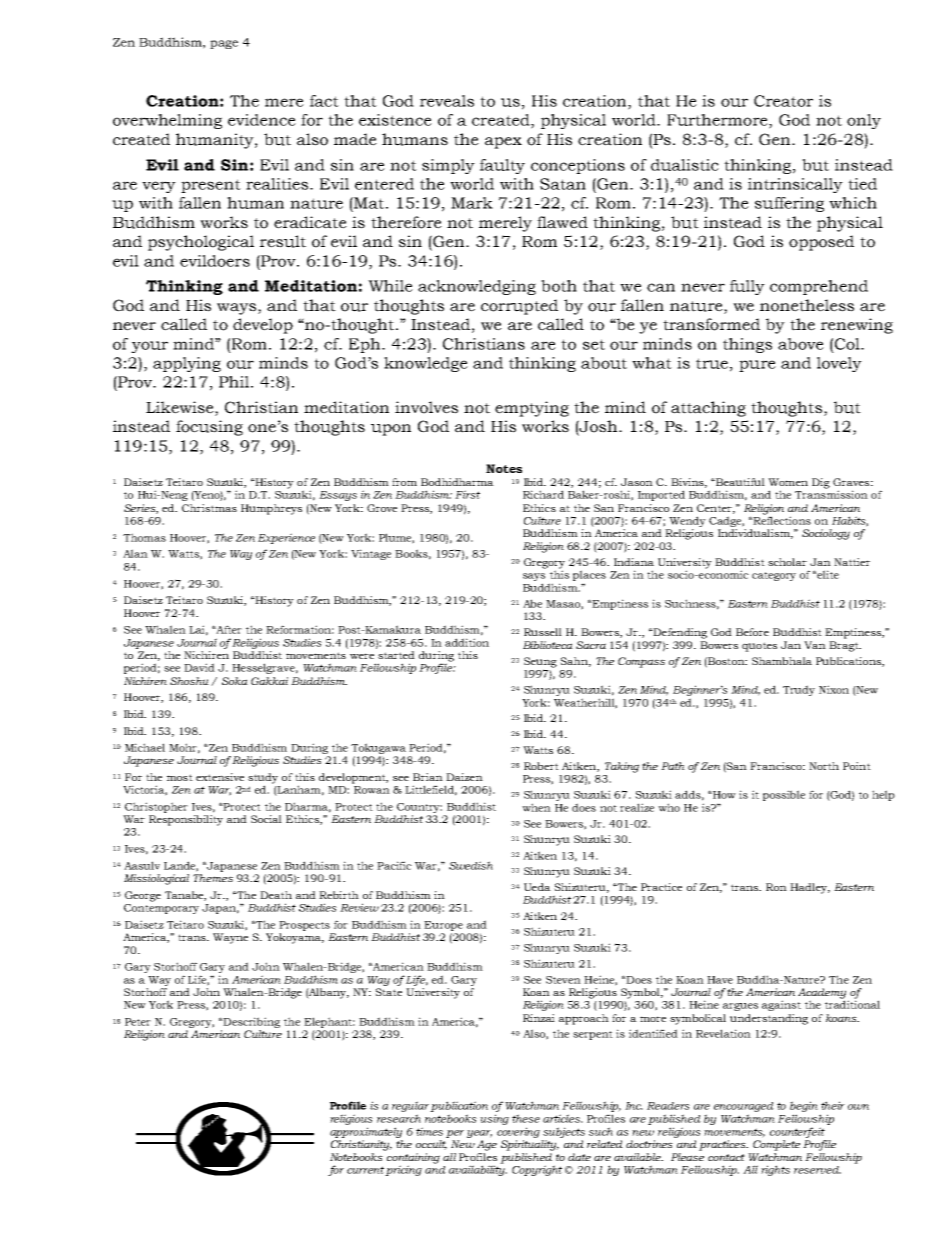 Image resolution: width=952 pixels, height=1233 pixels. I want to click on Robert, so click(541, 766).
